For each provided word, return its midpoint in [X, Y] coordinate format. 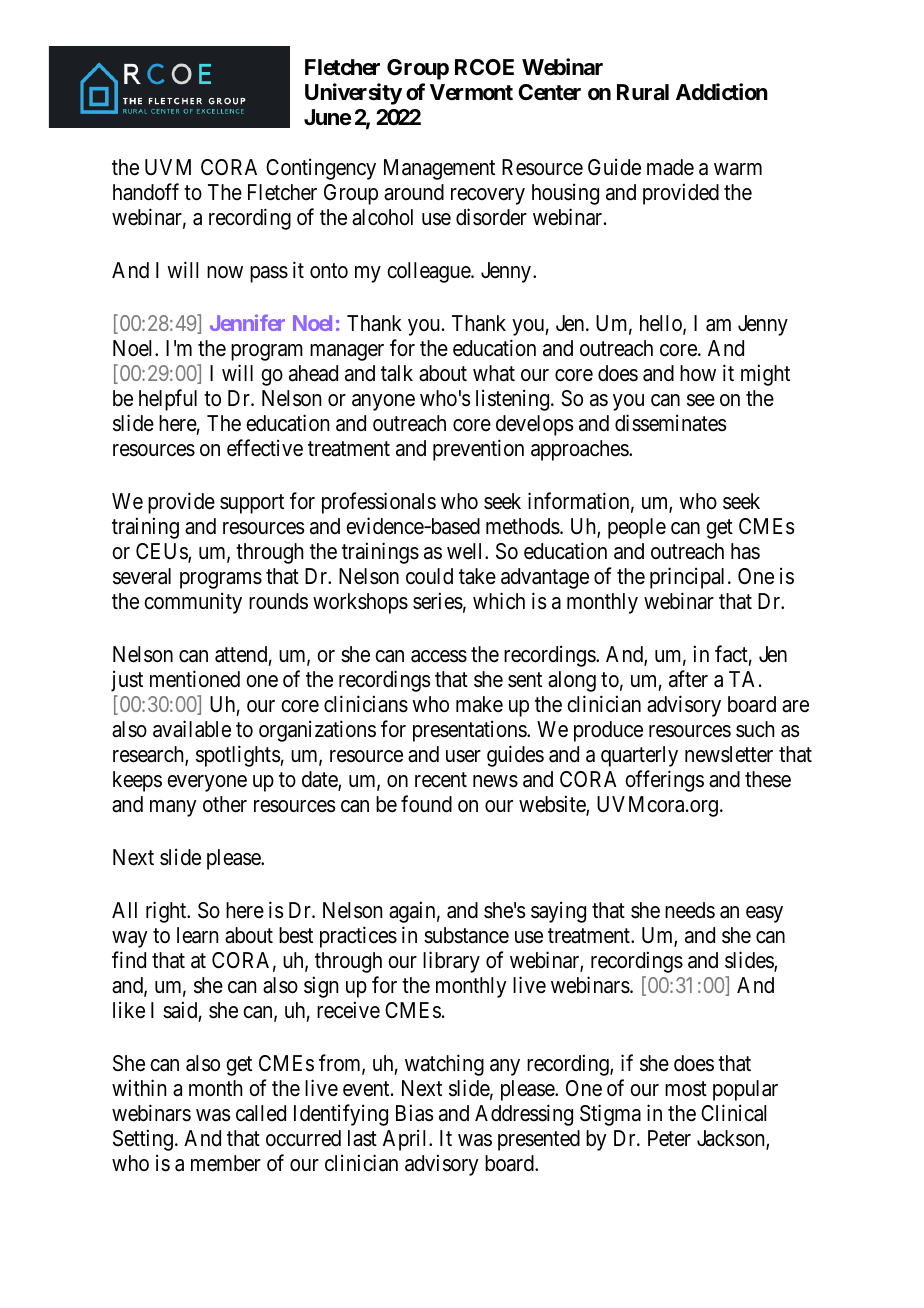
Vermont [471, 92]
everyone [207, 783]
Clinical [733, 1113]
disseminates [671, 423]
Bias [415, 1113]
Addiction [722, 91]
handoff [146, 192]
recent [441, 780]
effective [265, 448]
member [226, 1163]
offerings [664, 781]
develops [535, 425]
